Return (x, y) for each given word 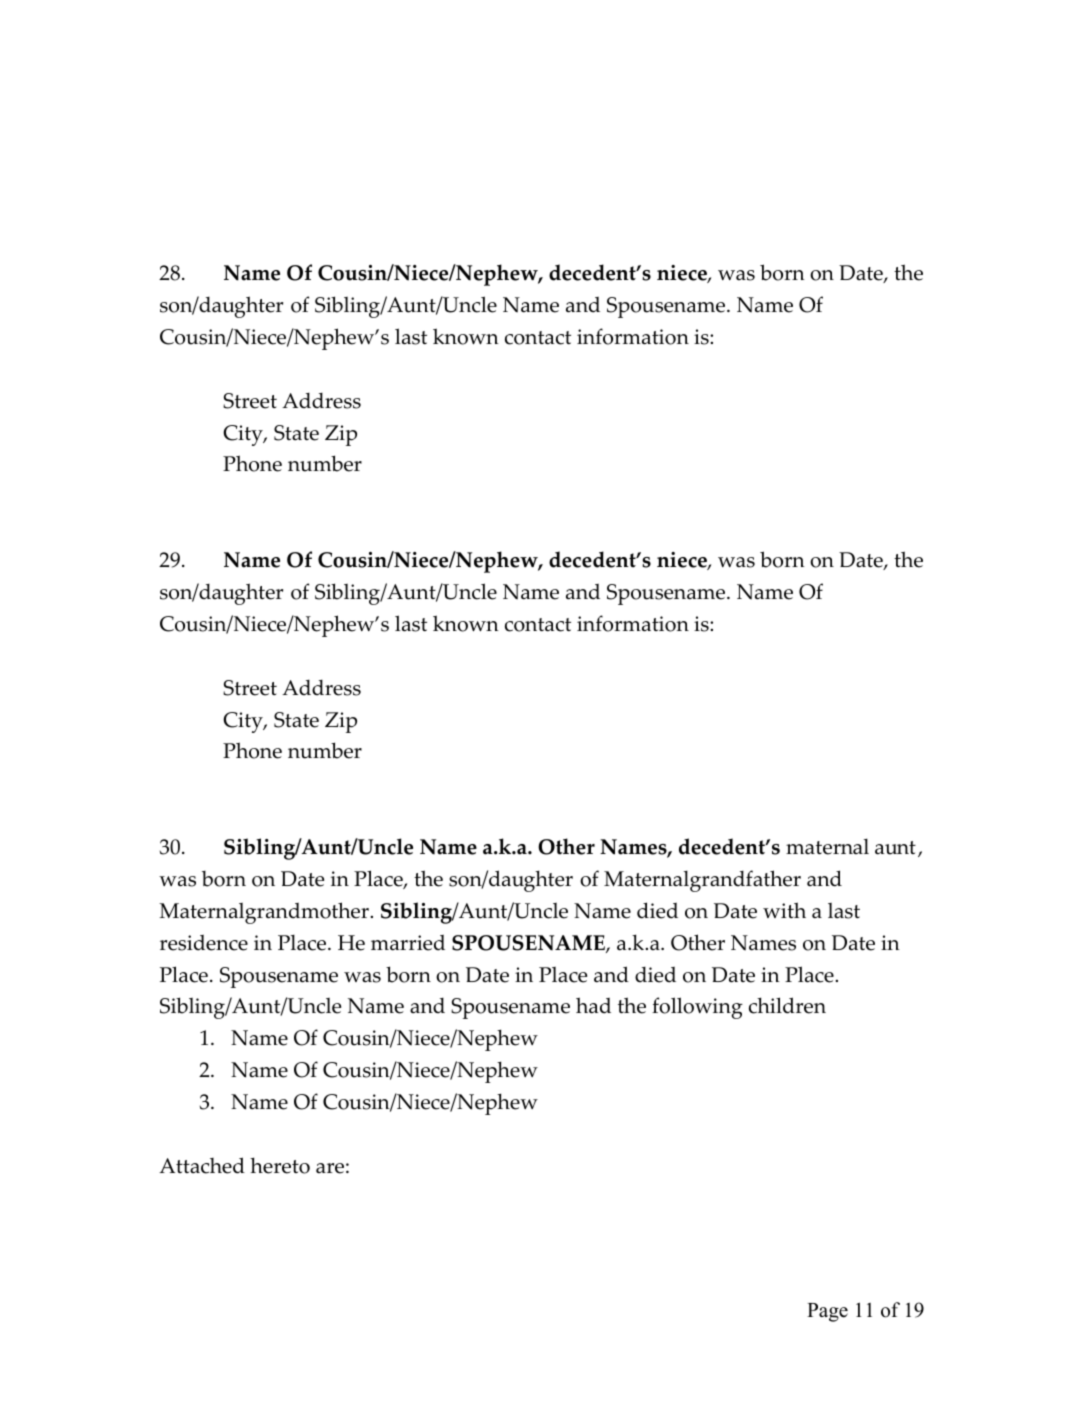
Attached (202, 1165)
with (784, 910)
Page (827, 1312)
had (593, 1005)
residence (204, 943)
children (787, 1005)
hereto (280, 1165)
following (697, 1008)
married (408, 943)
